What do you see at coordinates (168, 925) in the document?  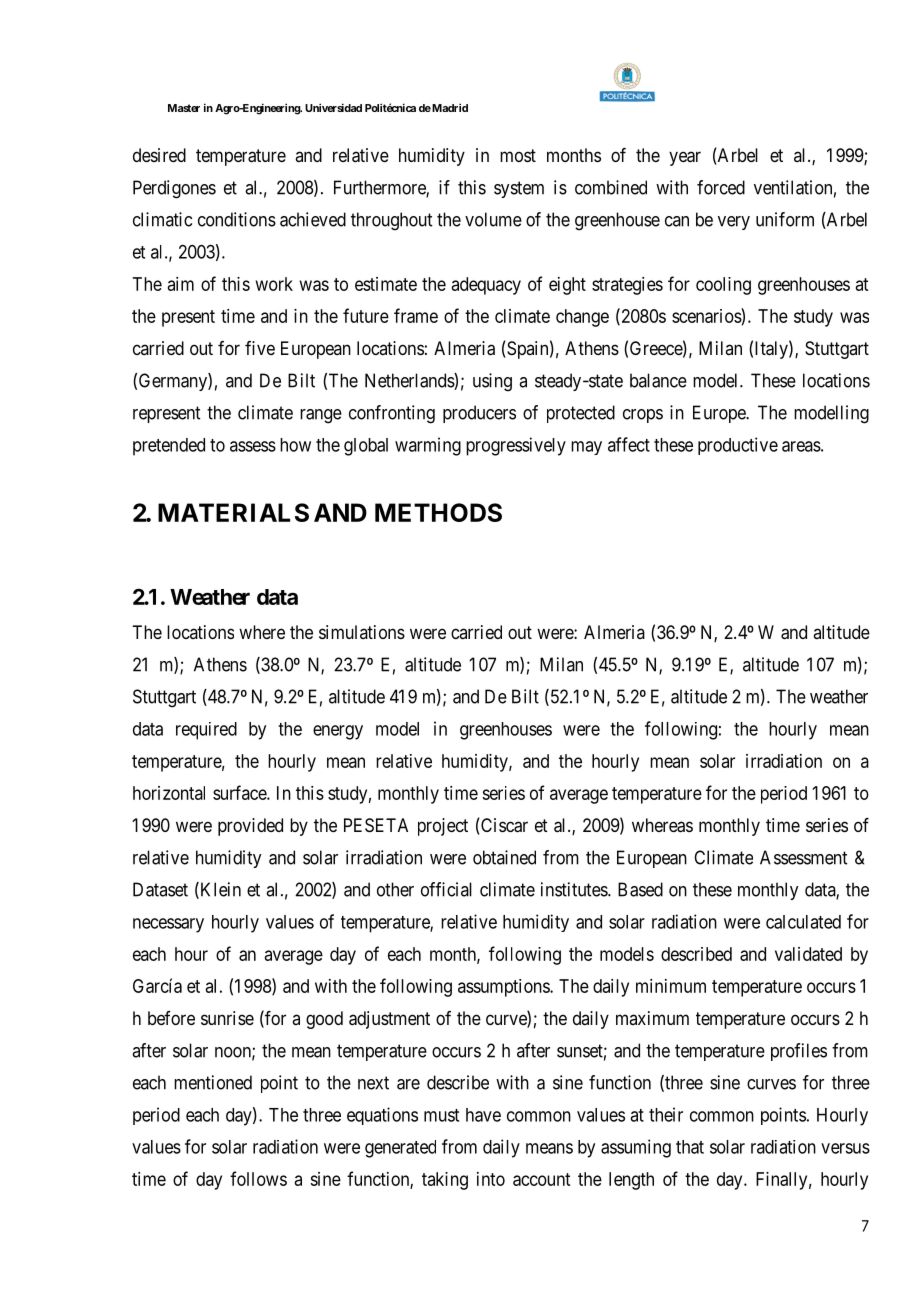 I see `necessary` at bounding box center [168, 925].
